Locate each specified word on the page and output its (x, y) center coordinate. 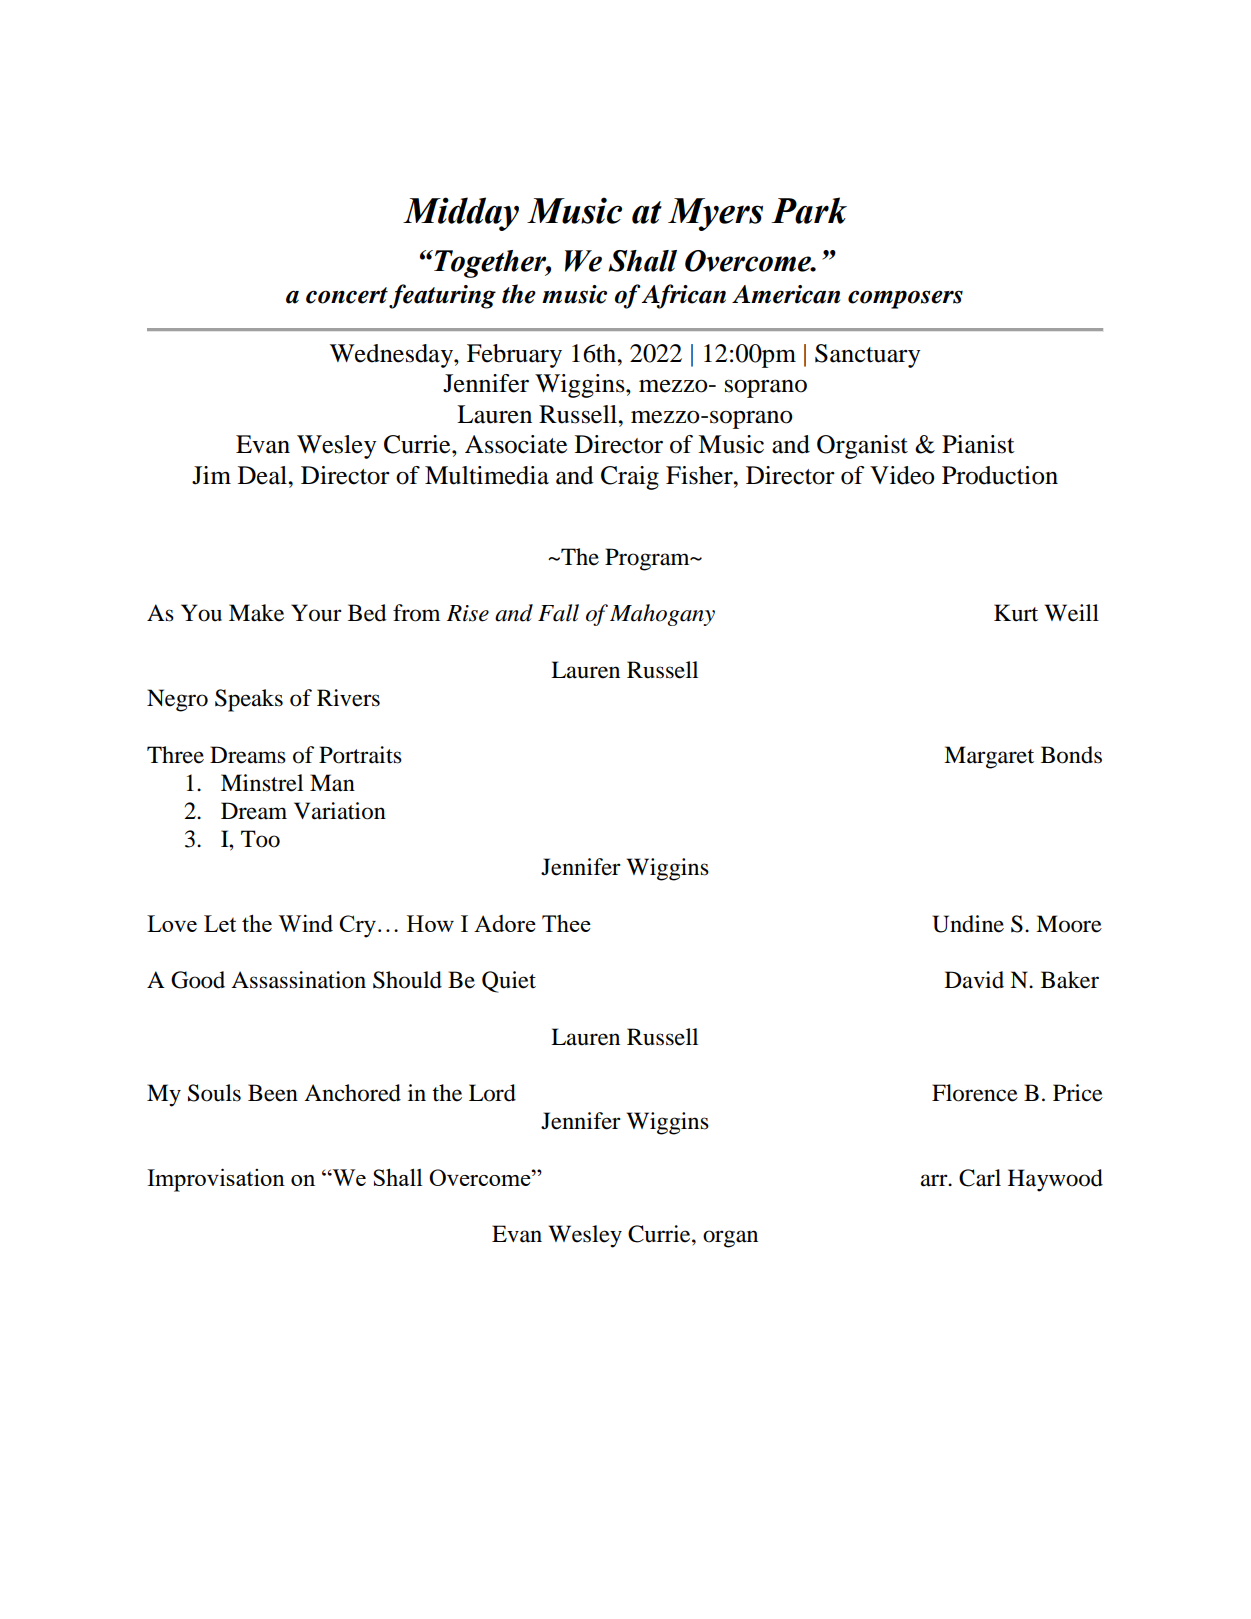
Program (648, 559)
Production (1000, 475)
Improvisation (216, 1180)
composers (905, 299)
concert (347, 295)
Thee (566, 923)
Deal (263, 475)
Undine (968, 924)
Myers (715, 214)
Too (260, 839)
